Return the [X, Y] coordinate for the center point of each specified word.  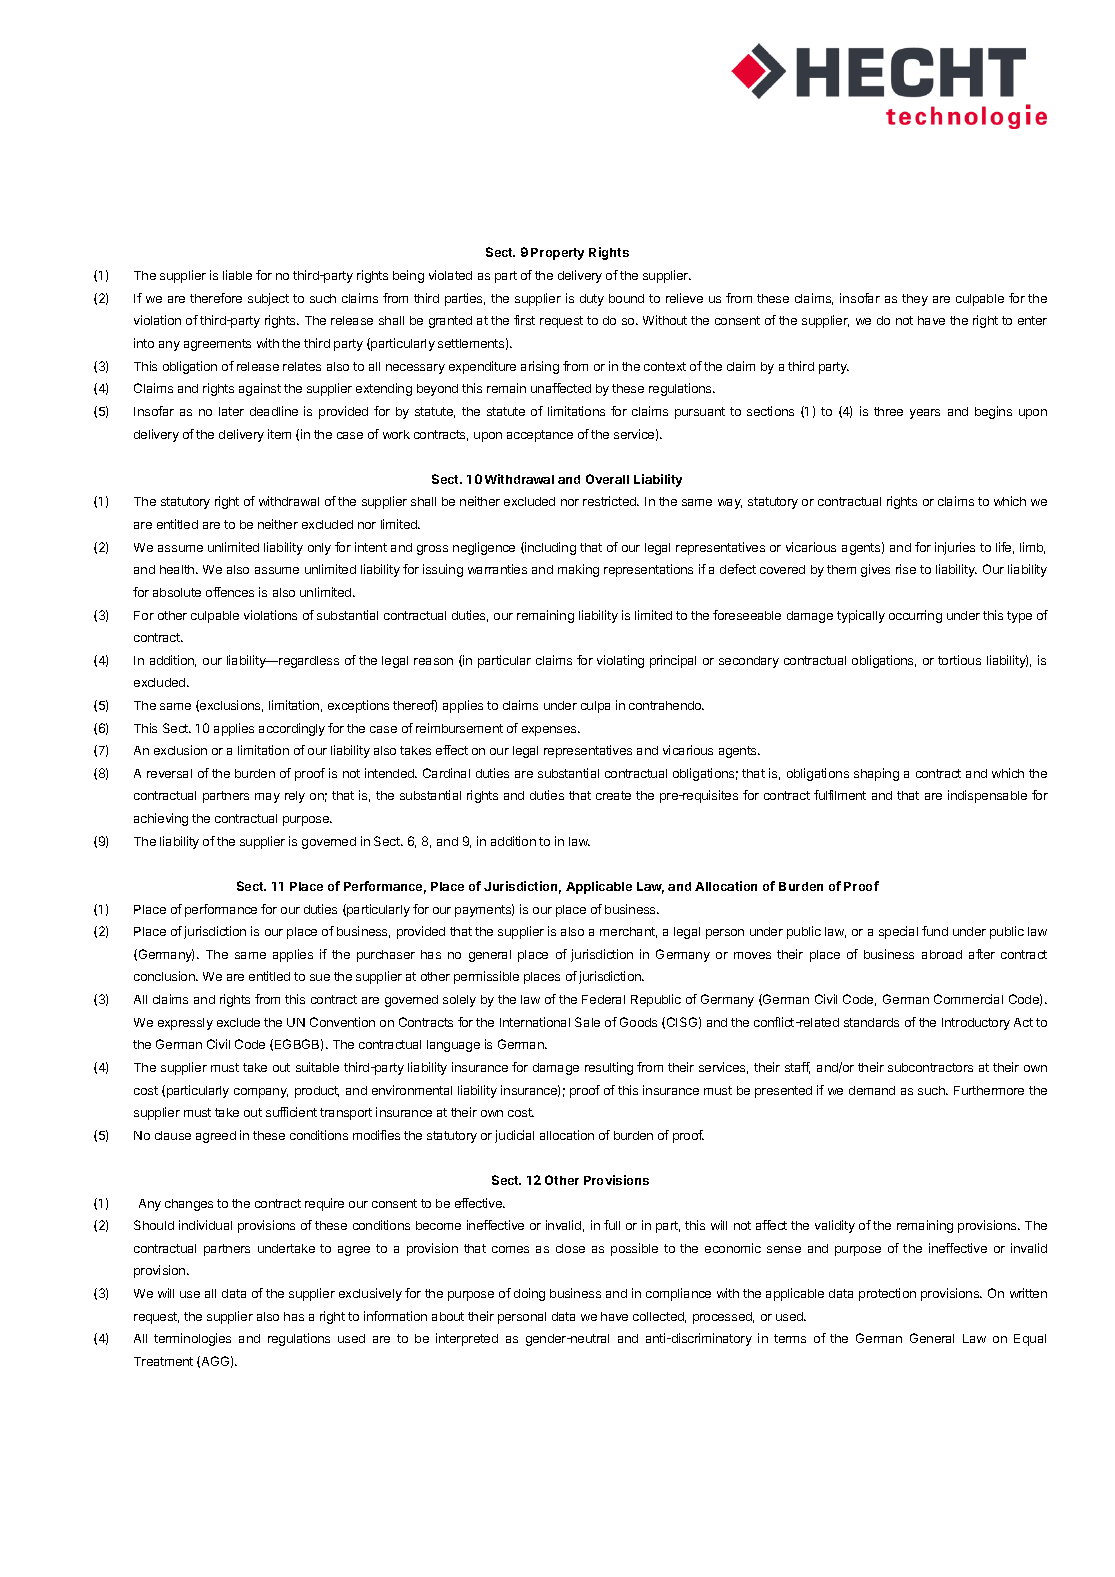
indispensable [987, 796]
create [613, 795]
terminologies [192, 1339]
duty [592, 300]
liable [237, 275]
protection [887, 1294]
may [267, 798]
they [915, 300]
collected [659, 1317]
